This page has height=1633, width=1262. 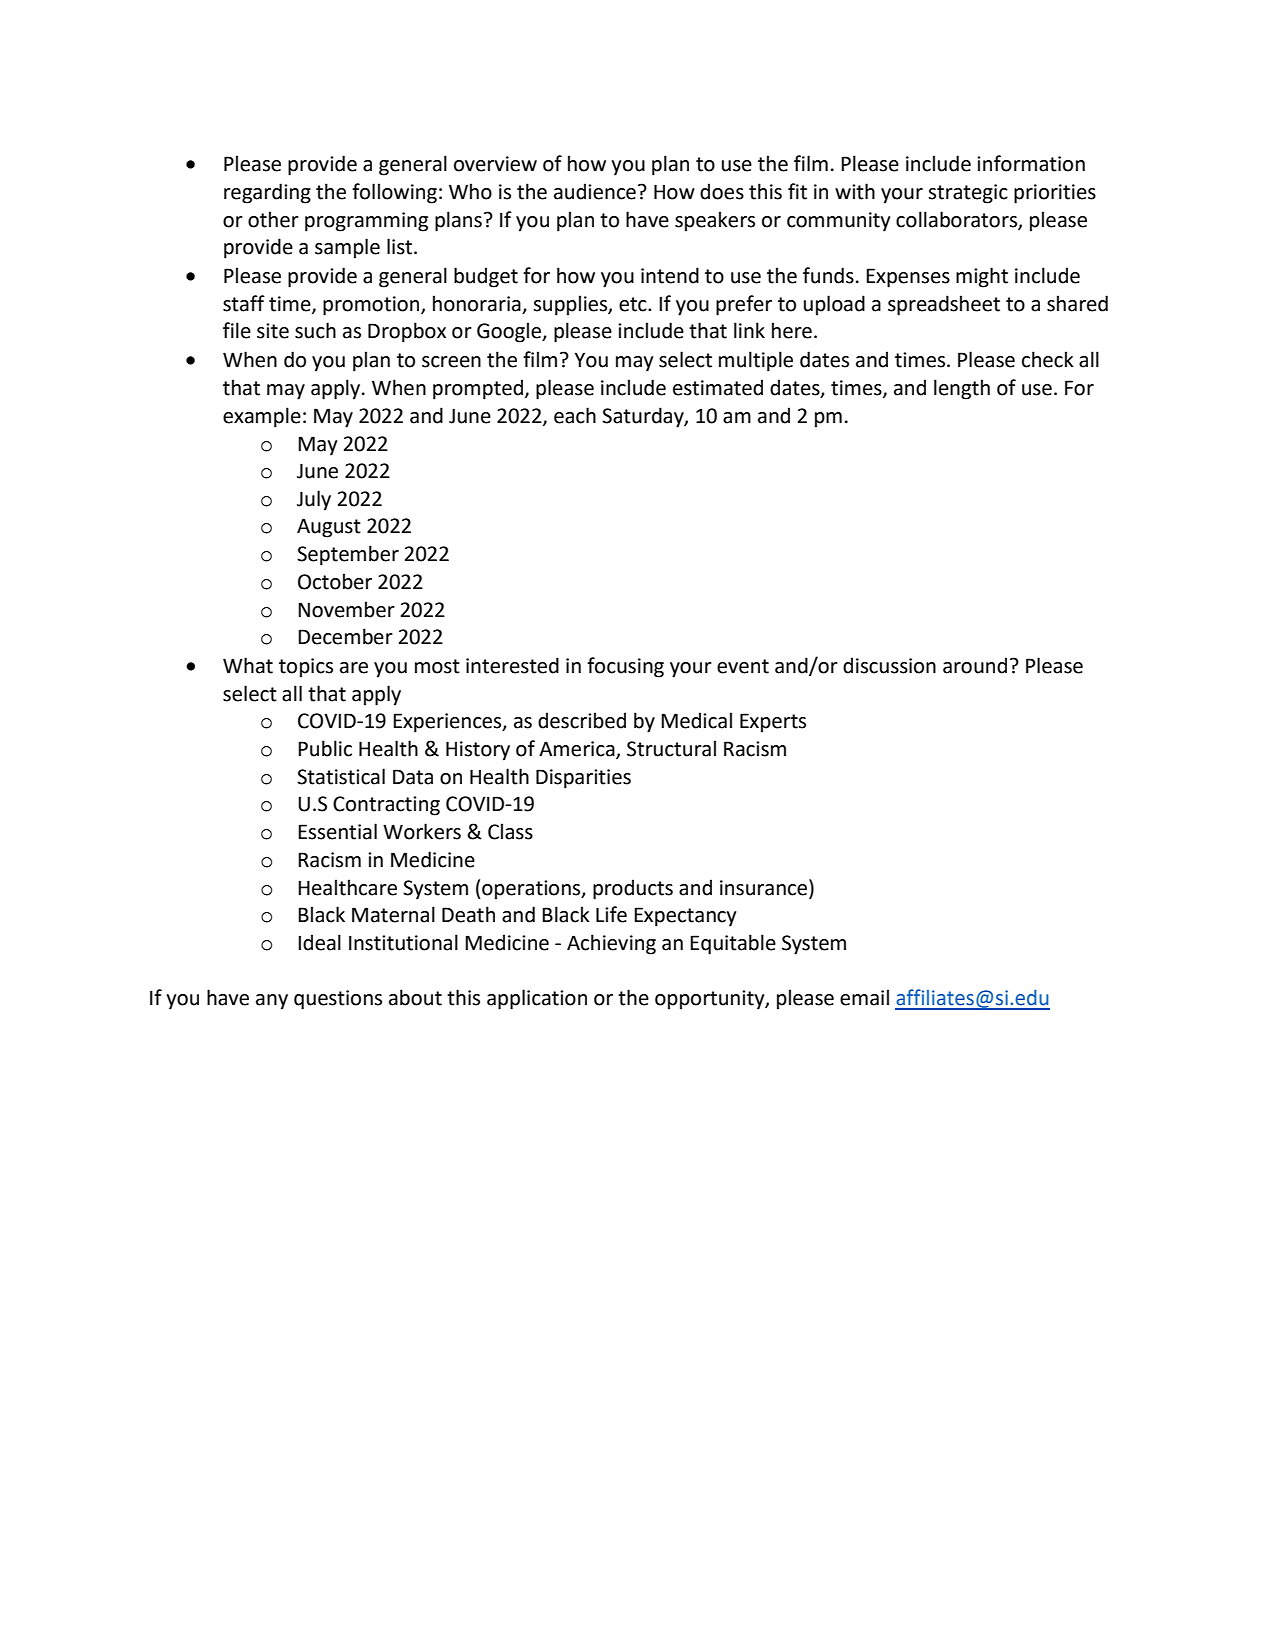 I want to click on Public, so click(x=325, y=748).
